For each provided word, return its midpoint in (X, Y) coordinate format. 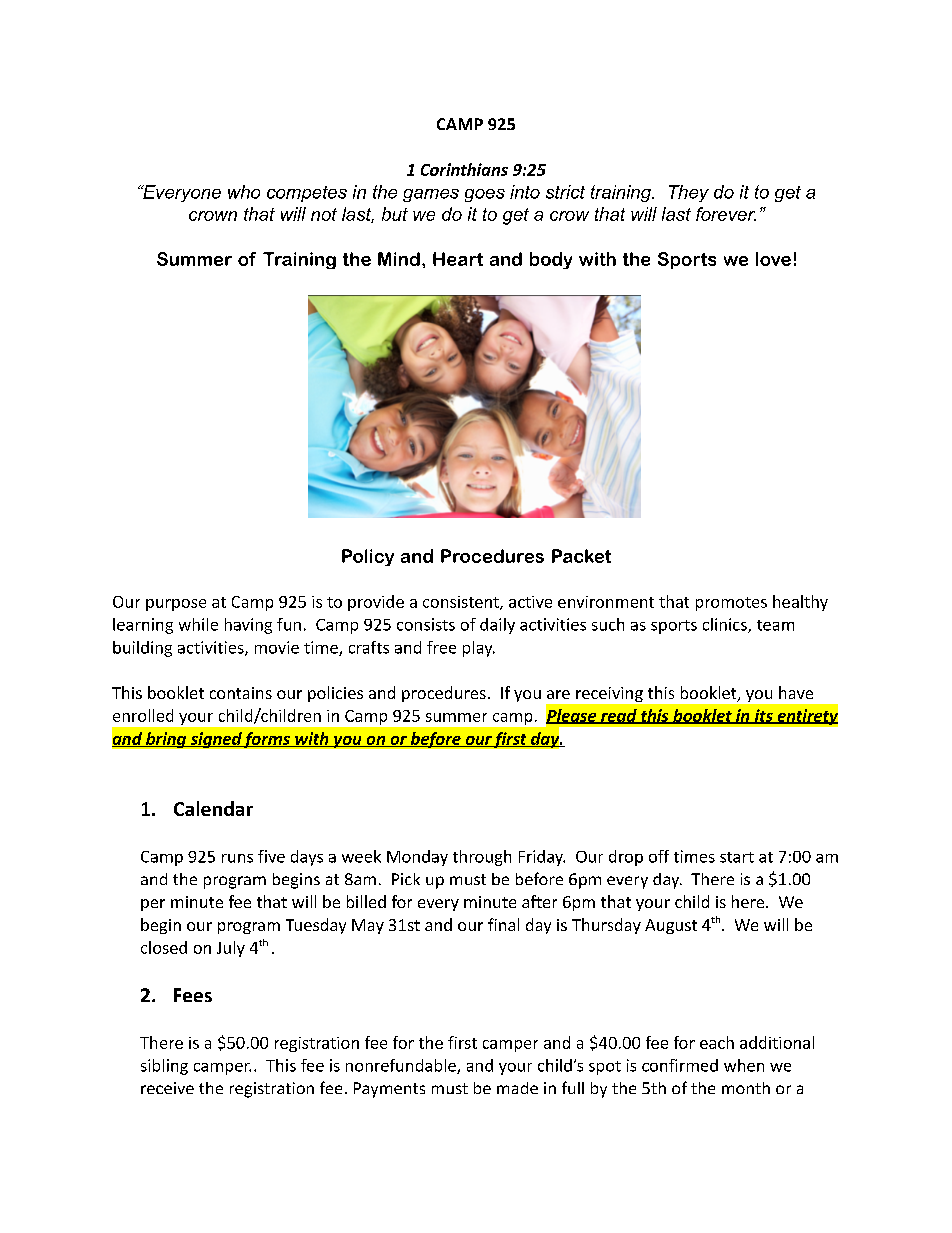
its (763, 716)
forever (726, 214)
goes (485, 195)
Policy (368, 557)
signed (215, 740)
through (482, 858)
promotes (731, 604)
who (244, 192)
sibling (164, 1067)
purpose (176, 605)
